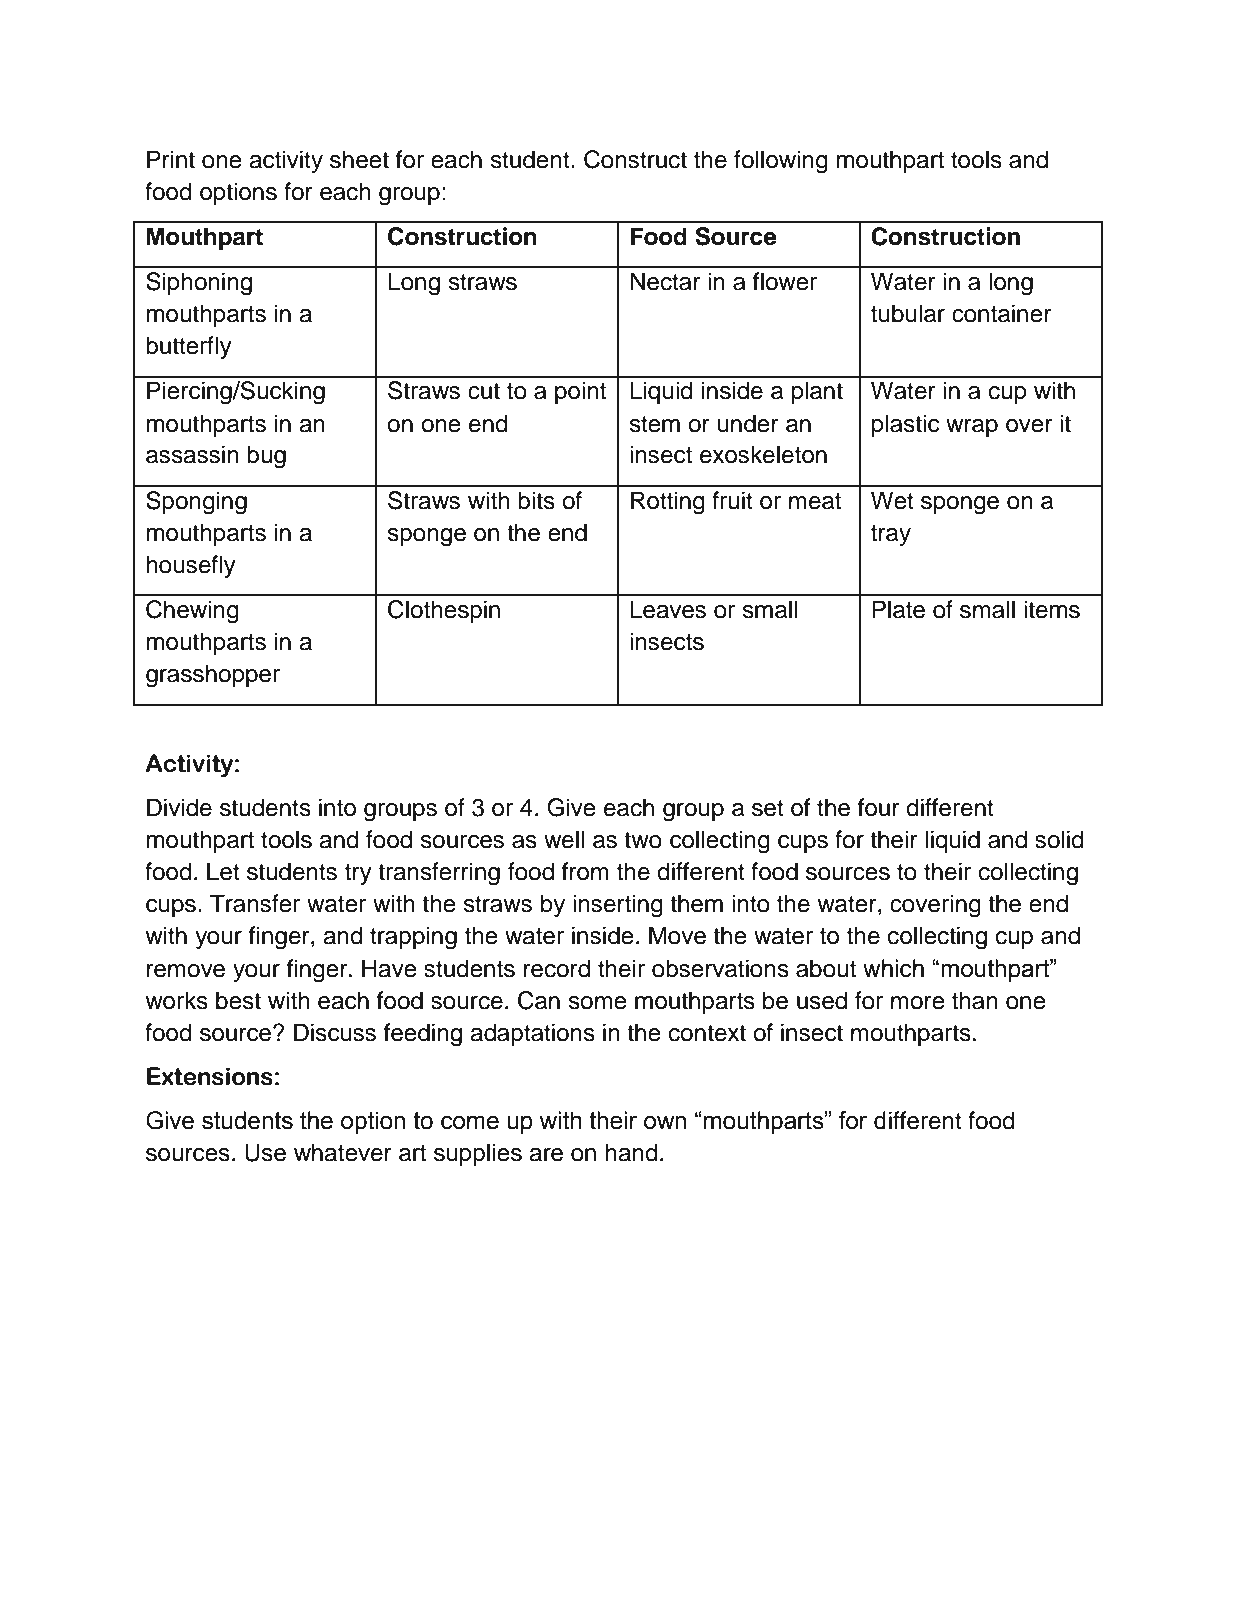 Image resolution: width=1236 pixels, height=1600 pixels. Describe the element at coordinates (343, 1152) in the screenshot. I see `whatever` at that location.
